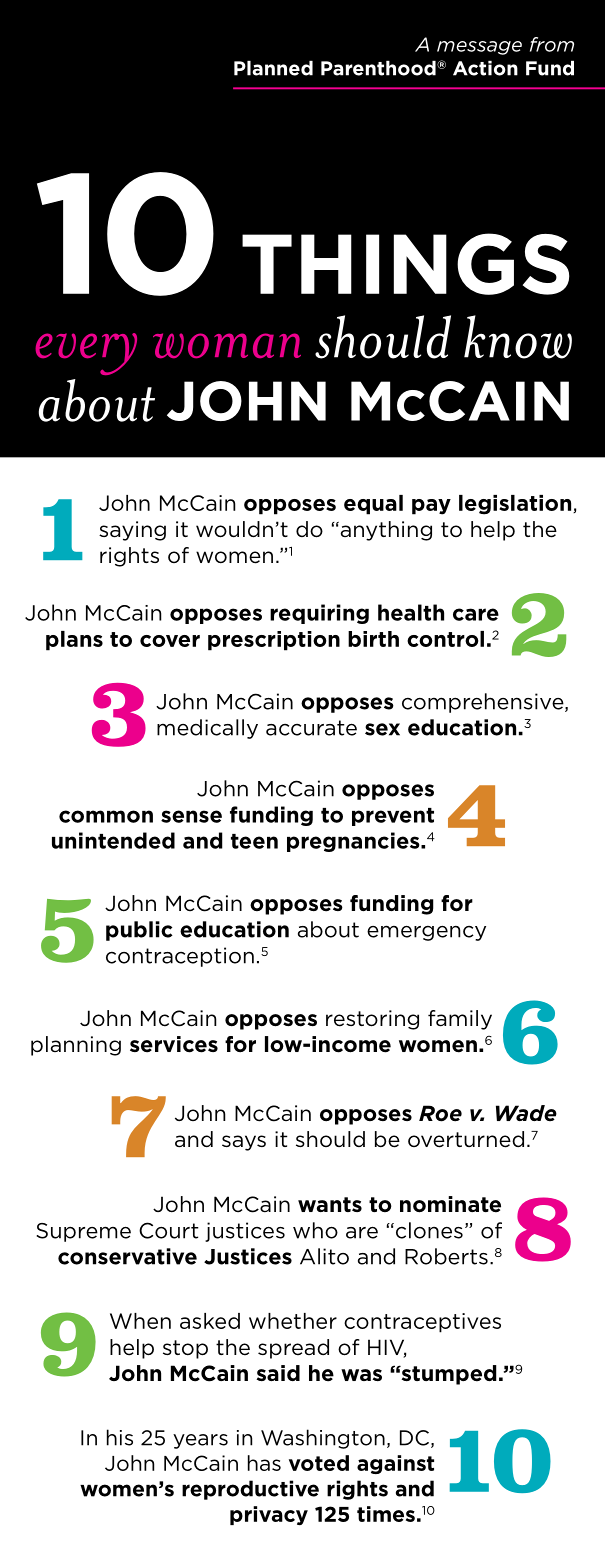  I want to click on services, so click(174, 1044).
